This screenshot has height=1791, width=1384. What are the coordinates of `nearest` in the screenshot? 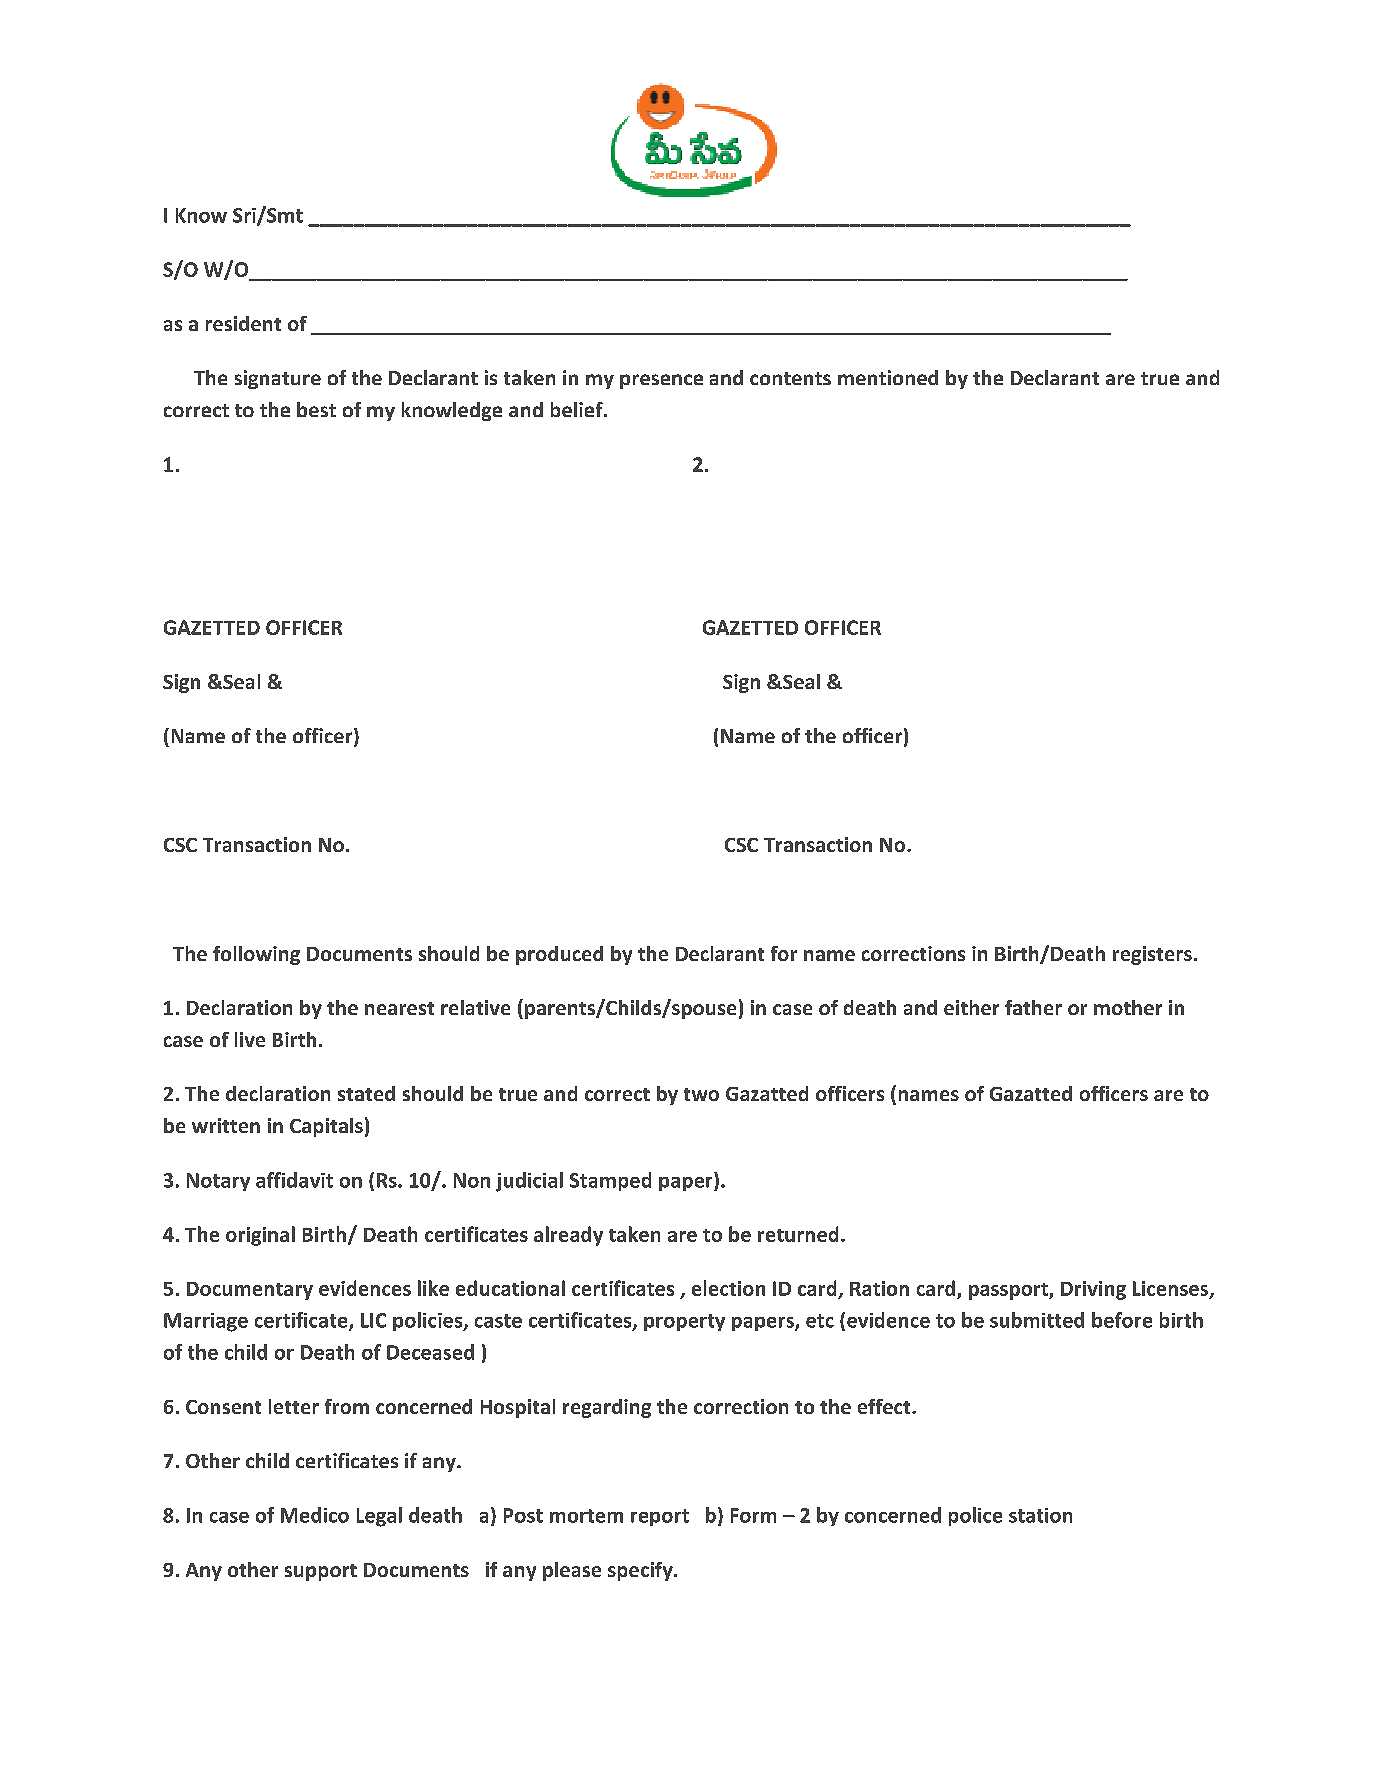 It's located at (399, 1008).
